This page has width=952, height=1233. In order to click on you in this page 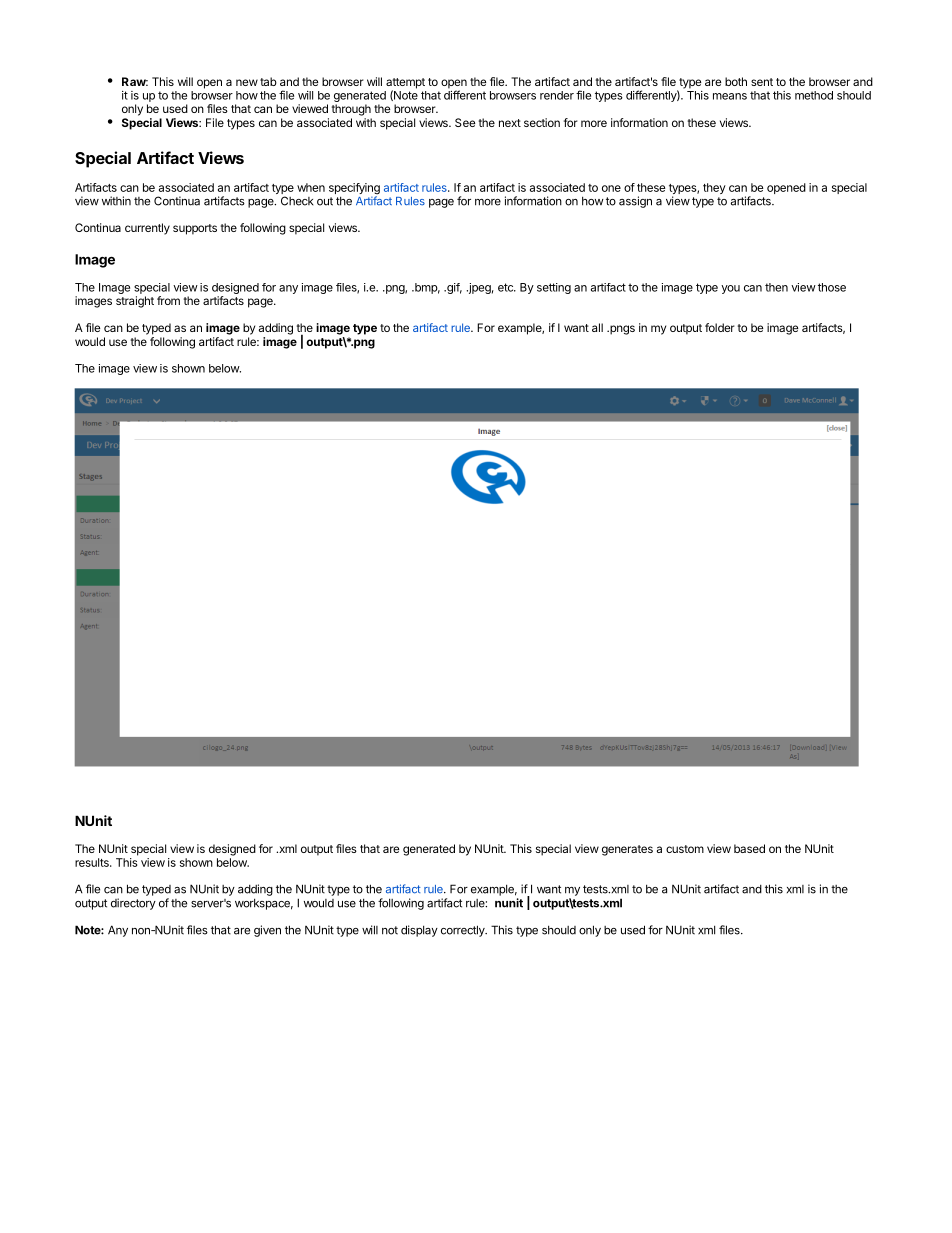, I will do `click(730, 289)`.
